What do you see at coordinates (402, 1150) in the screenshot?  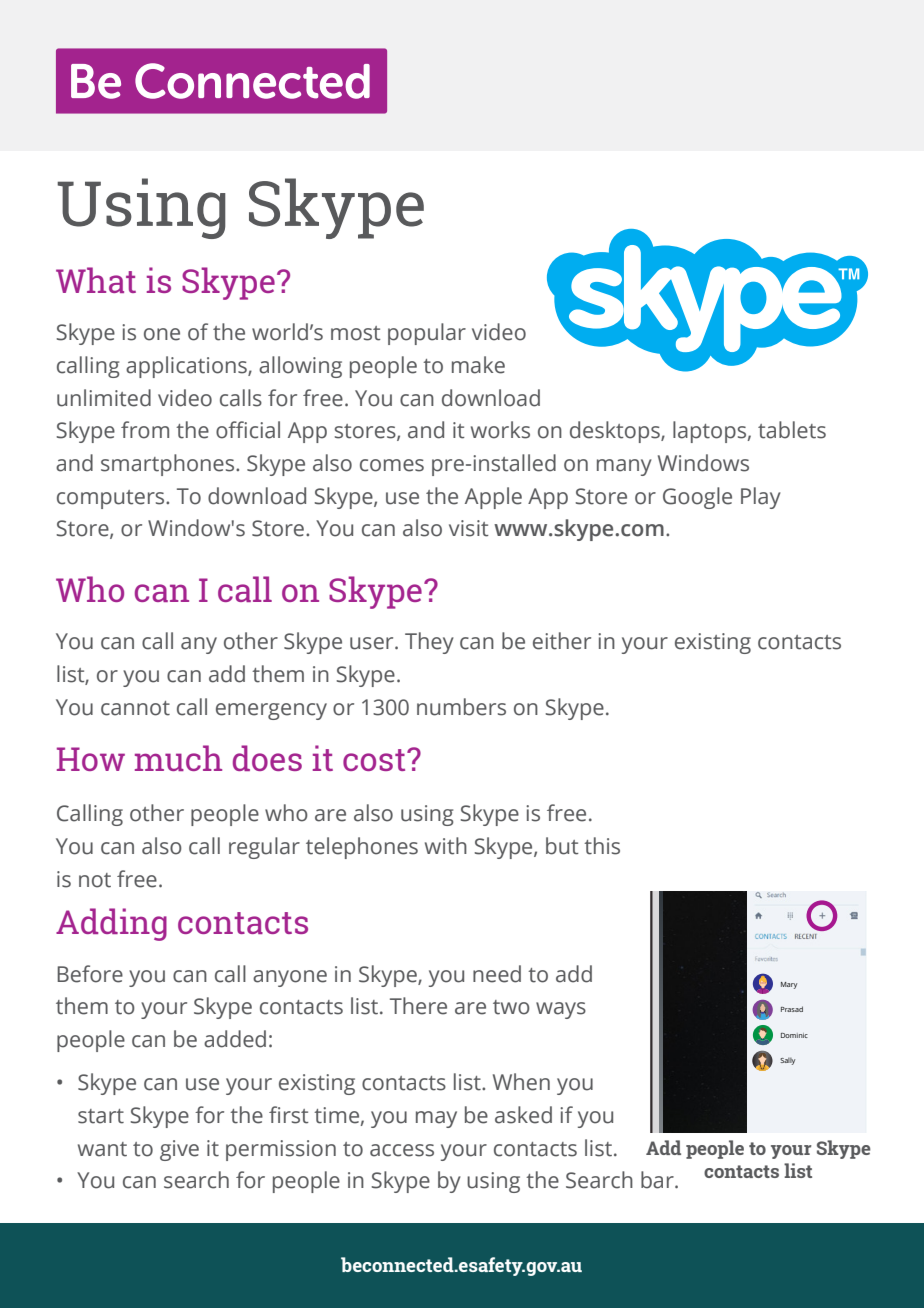 I see `access` at bounding box center [402, 1150].
